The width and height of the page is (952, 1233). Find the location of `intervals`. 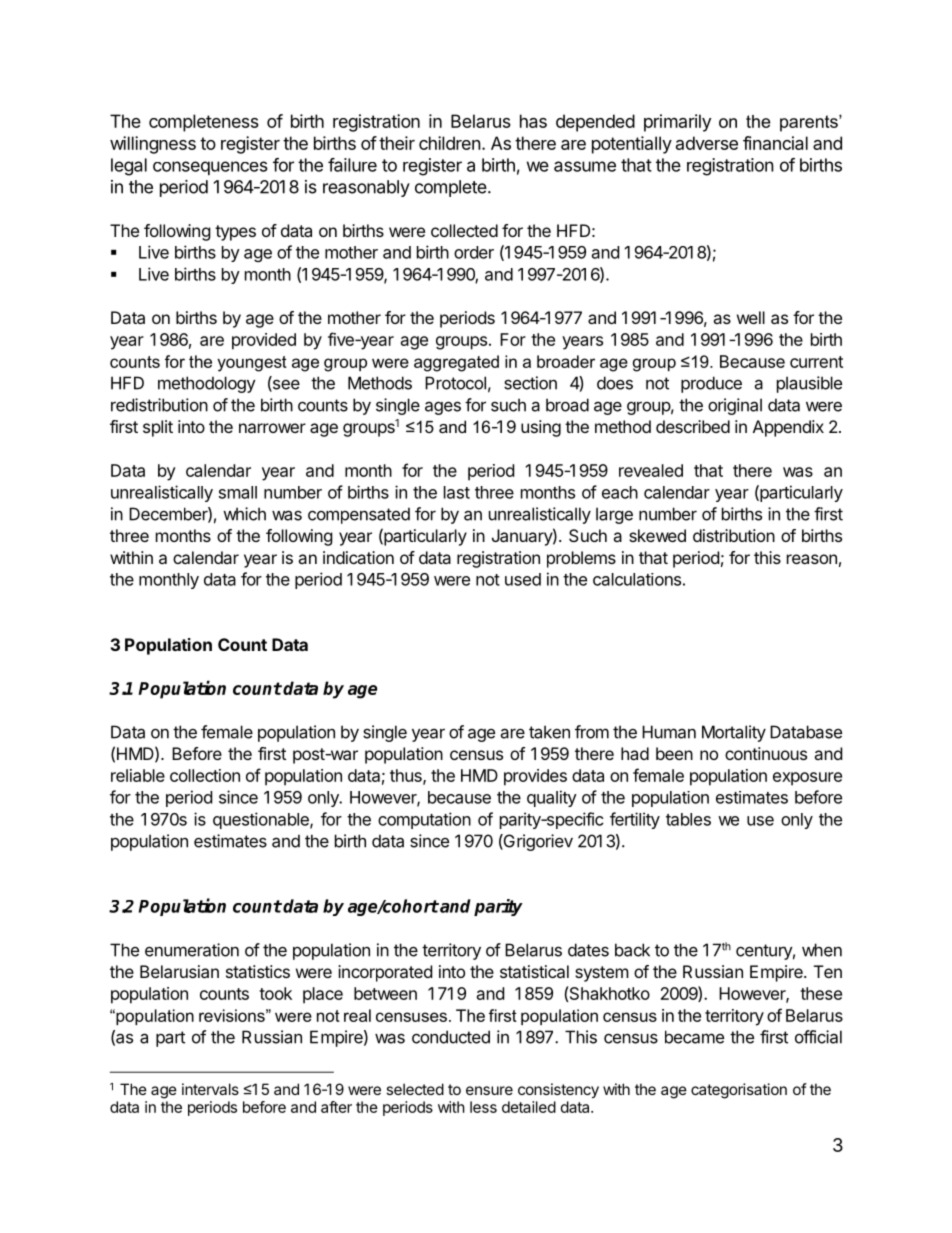

intervals is located at coordinates (210, 1089).
